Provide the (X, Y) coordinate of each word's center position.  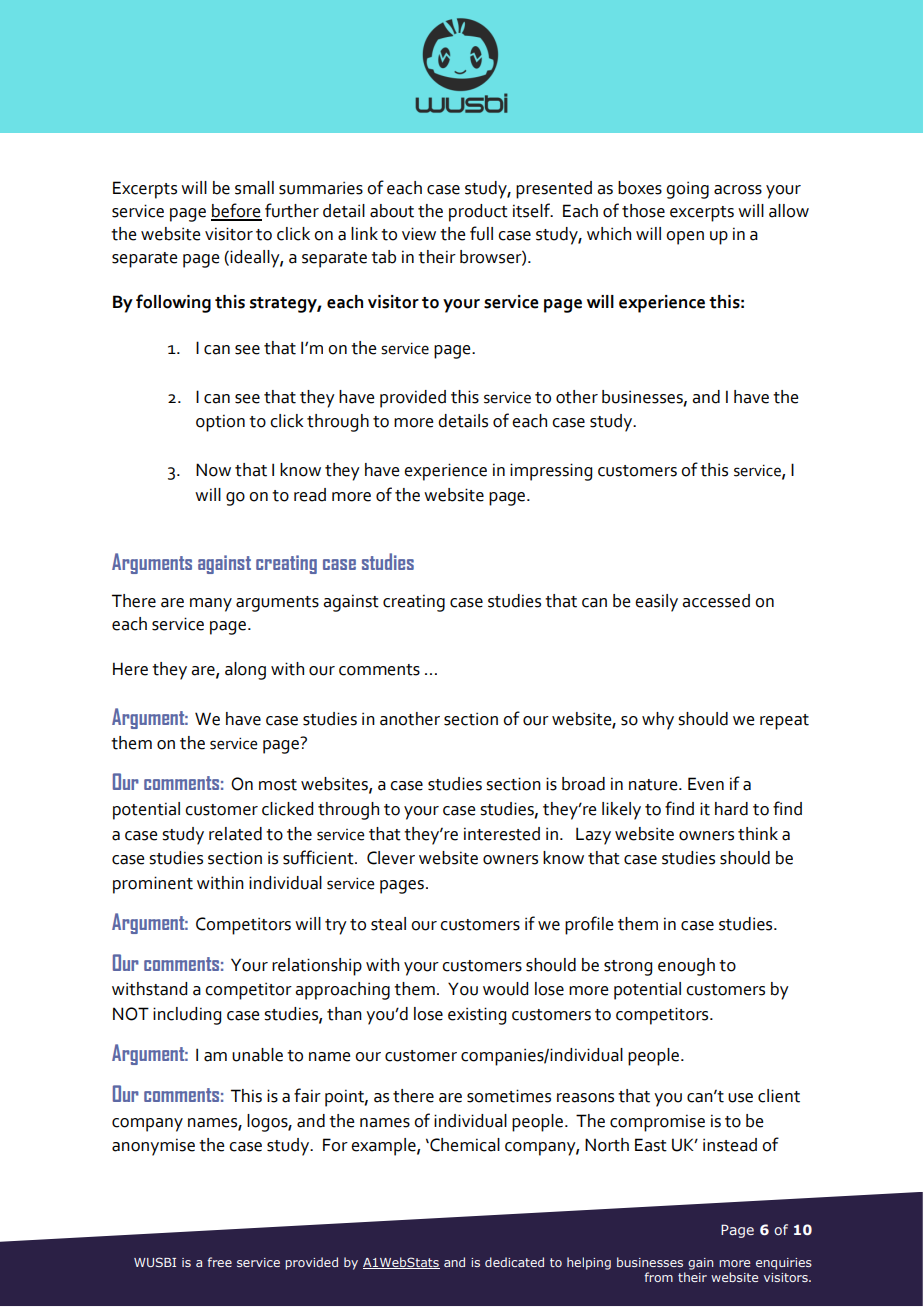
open (685, 238)
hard (731, 809)
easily (656, 603)
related (235, 834)
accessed (716, 601)
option (220, 423)
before (236, 211)
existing (477, 1016)
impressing (551, 472)
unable (257, 1055)
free (219, 1262)
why (658, 721)
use (740, 1098)
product (478, 213)
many (211, 605)
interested (502, 834)
